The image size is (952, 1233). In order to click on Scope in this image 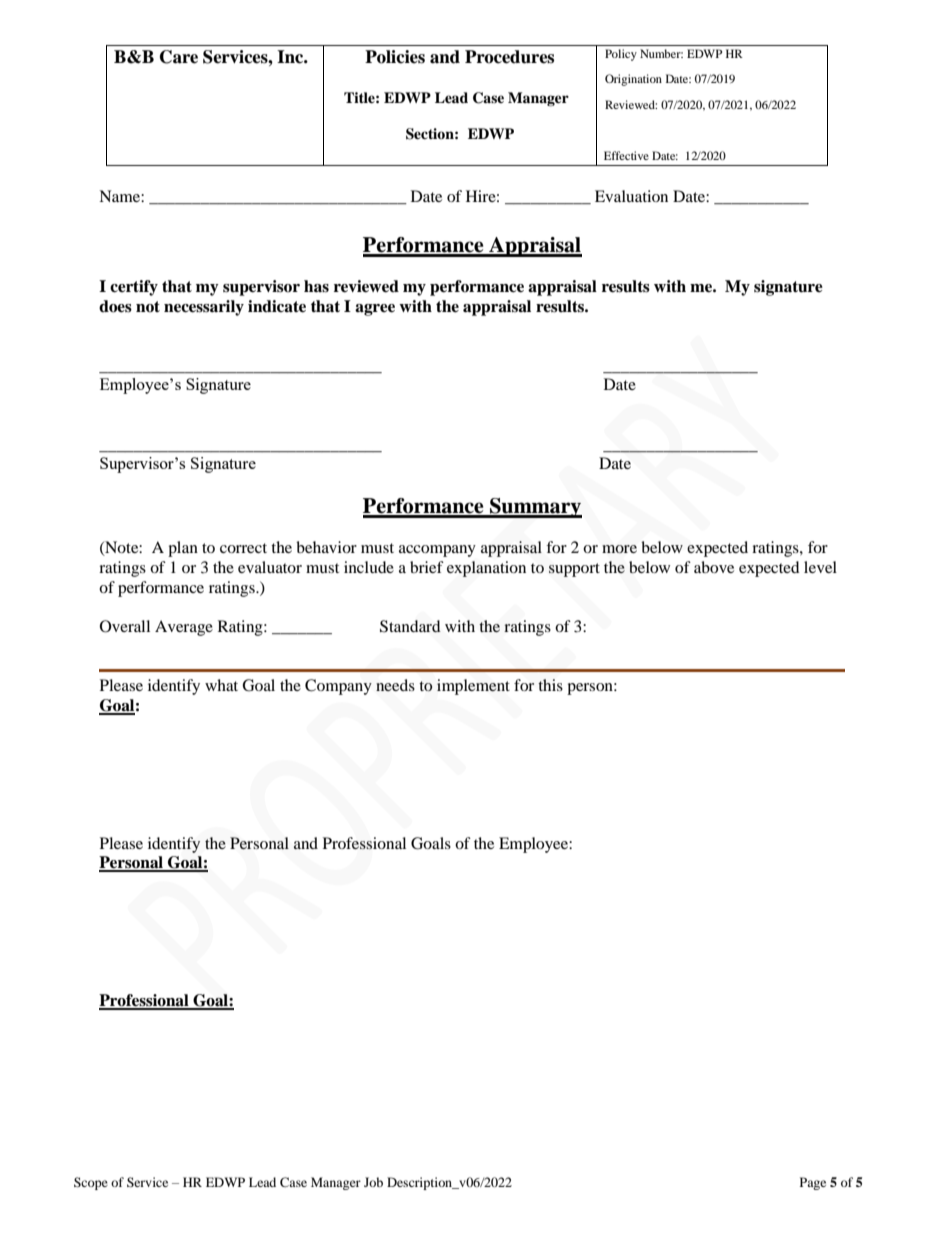, I will do `click(91, 1183)`.
